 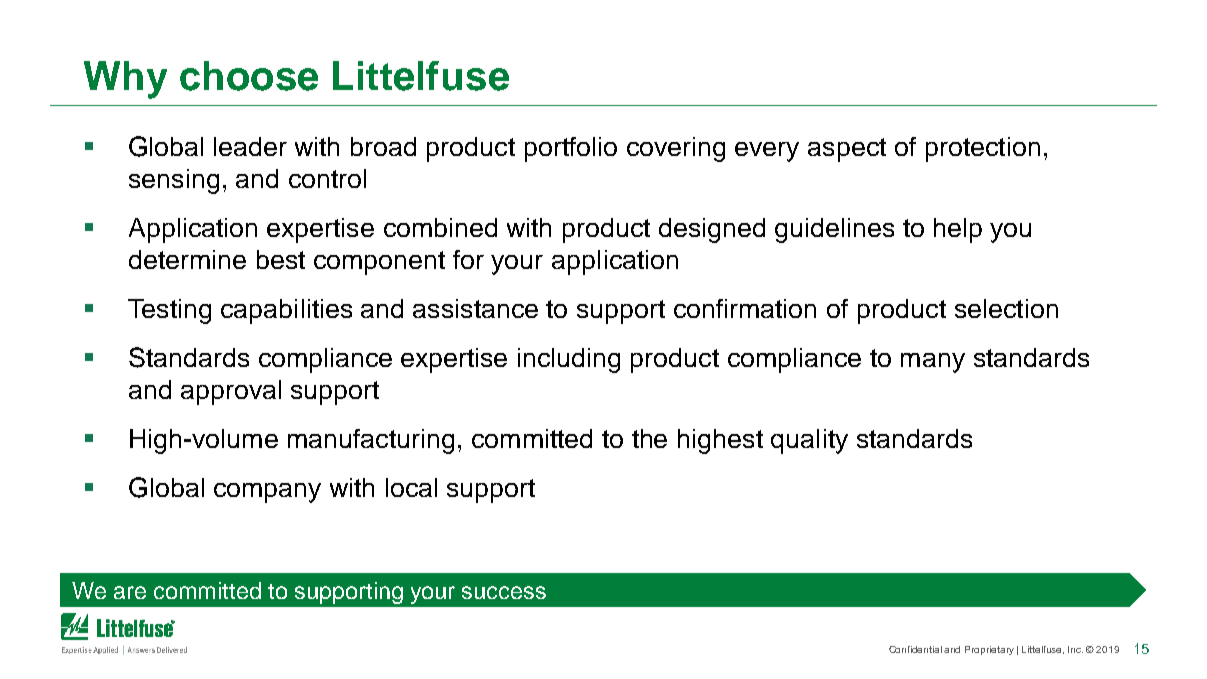 I want to click on are, so click(x=130, y=592).
